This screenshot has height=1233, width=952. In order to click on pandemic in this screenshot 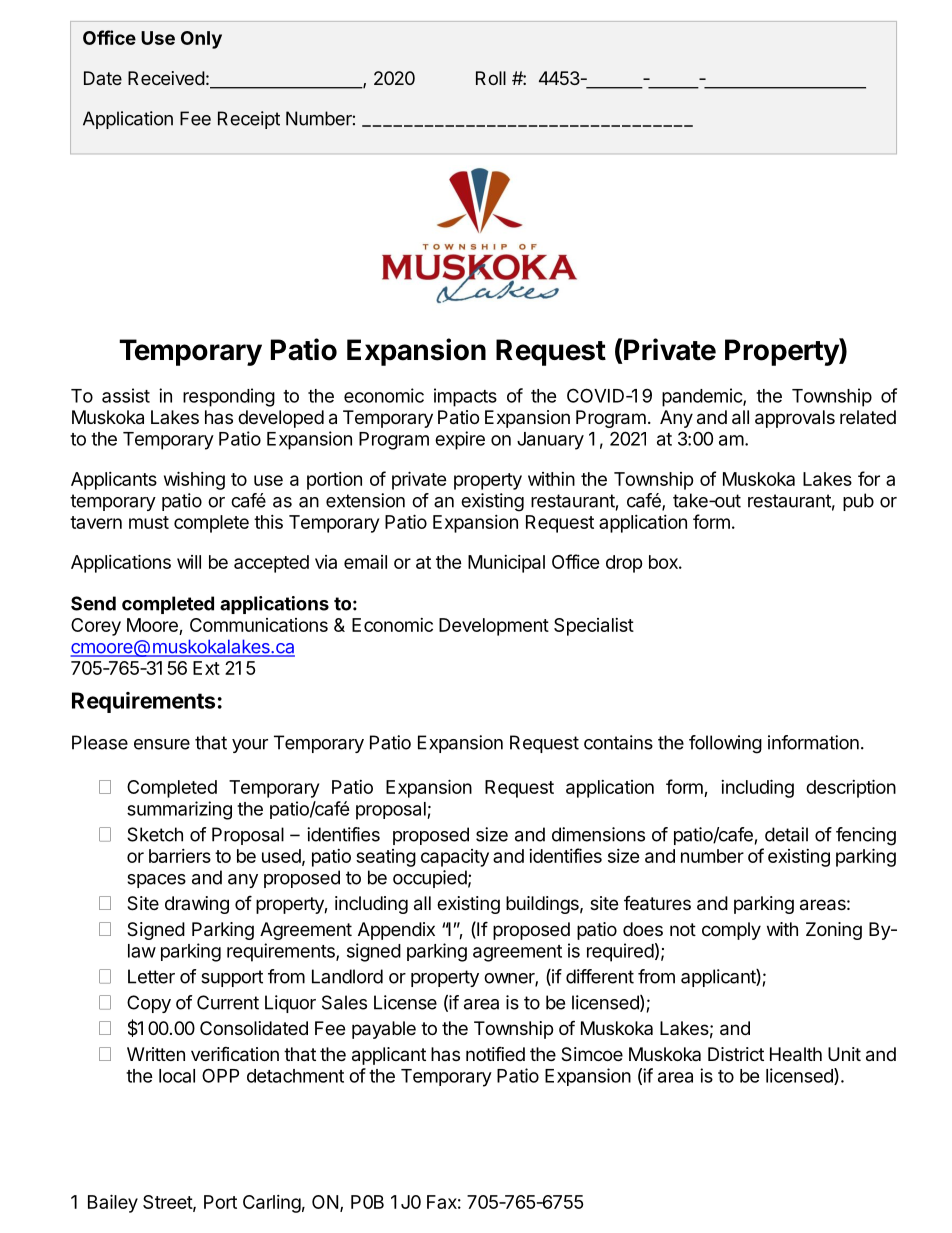, I will do `click(703, 397)`.
